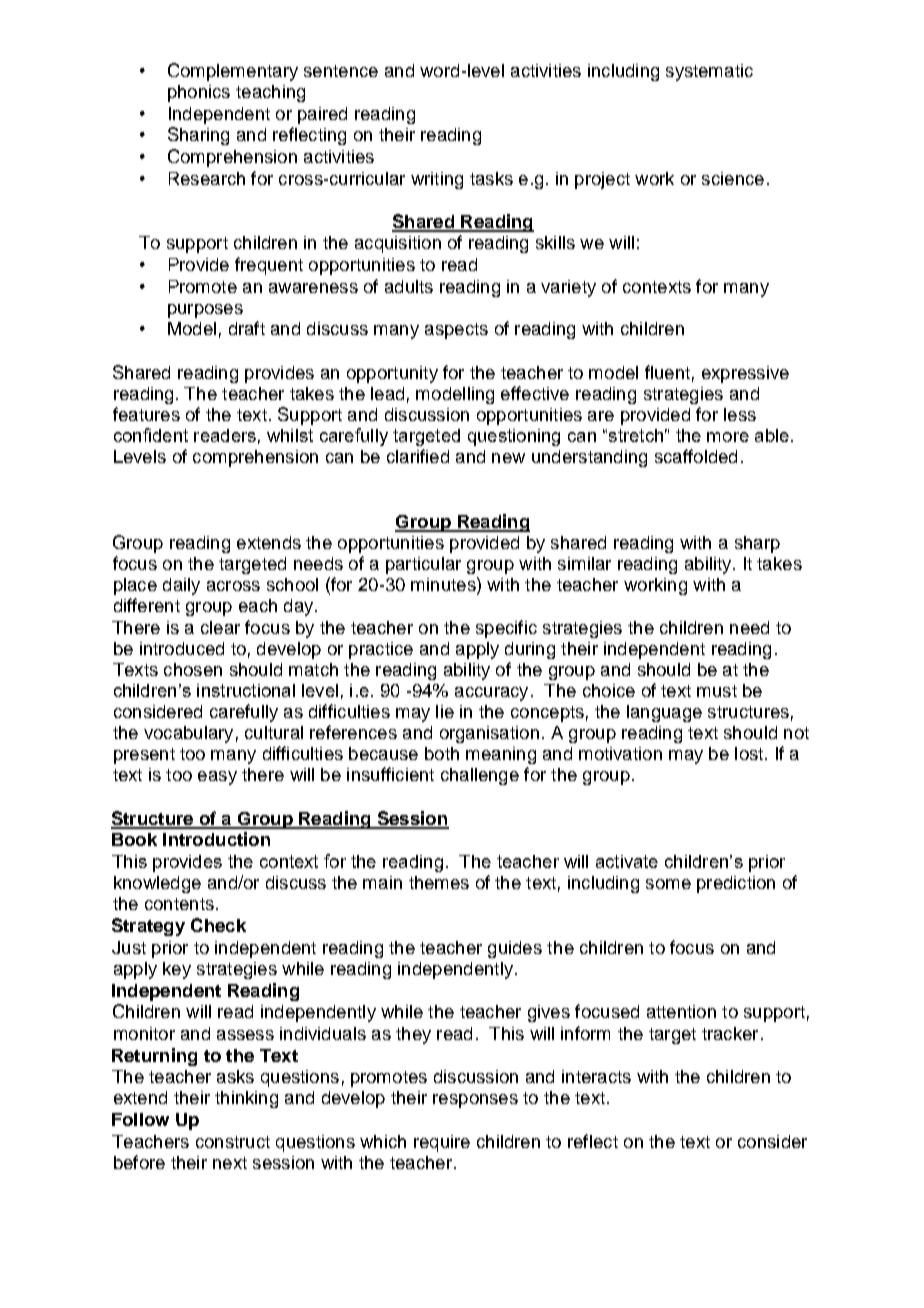 The image size is (924, 1308). What do you see at coordinates (418, 456) in the screenshot?
I see `clarified` at bounding box center [418, 456].
